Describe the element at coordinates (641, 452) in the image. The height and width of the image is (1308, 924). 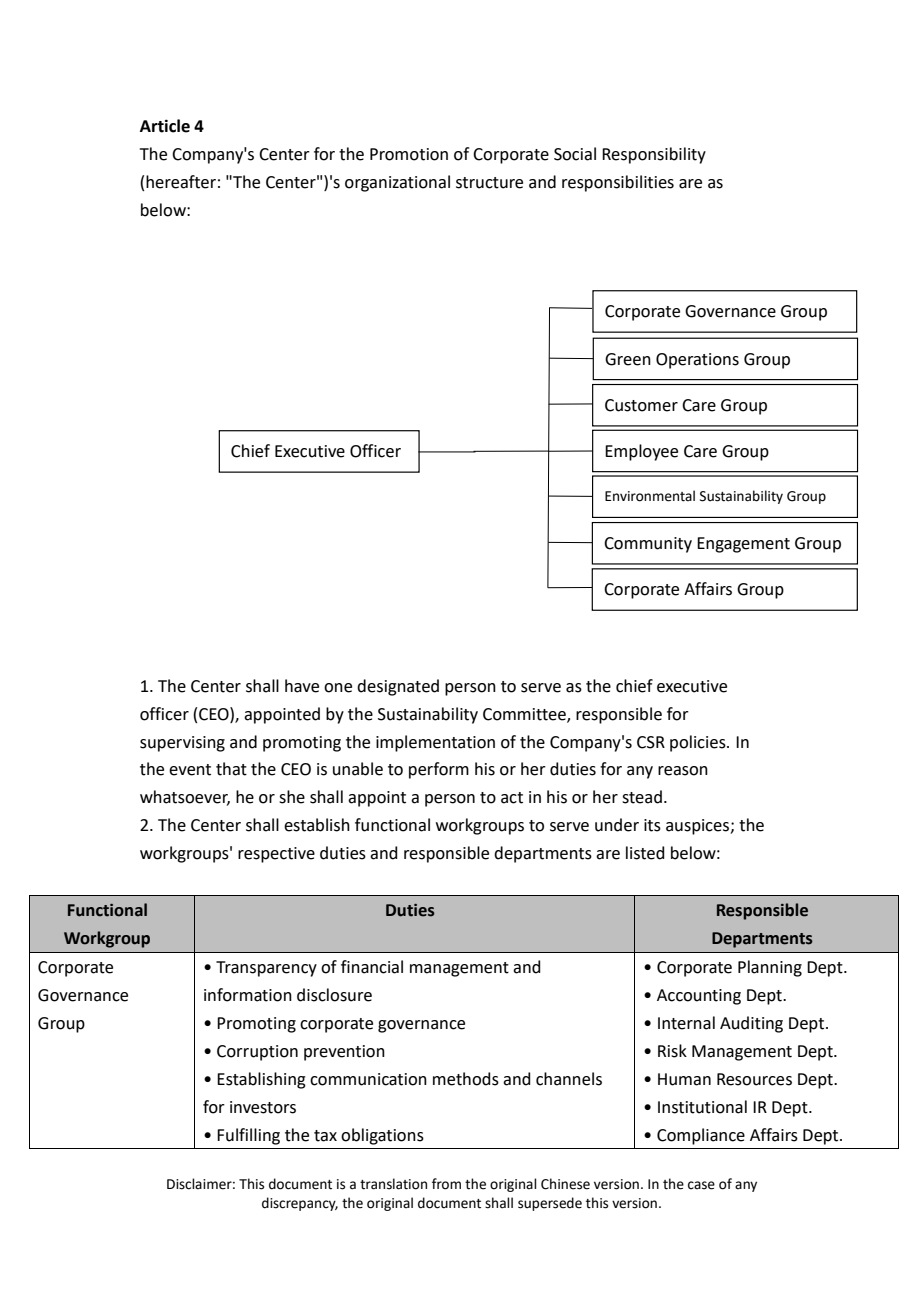
I see `Employee` at that location.
